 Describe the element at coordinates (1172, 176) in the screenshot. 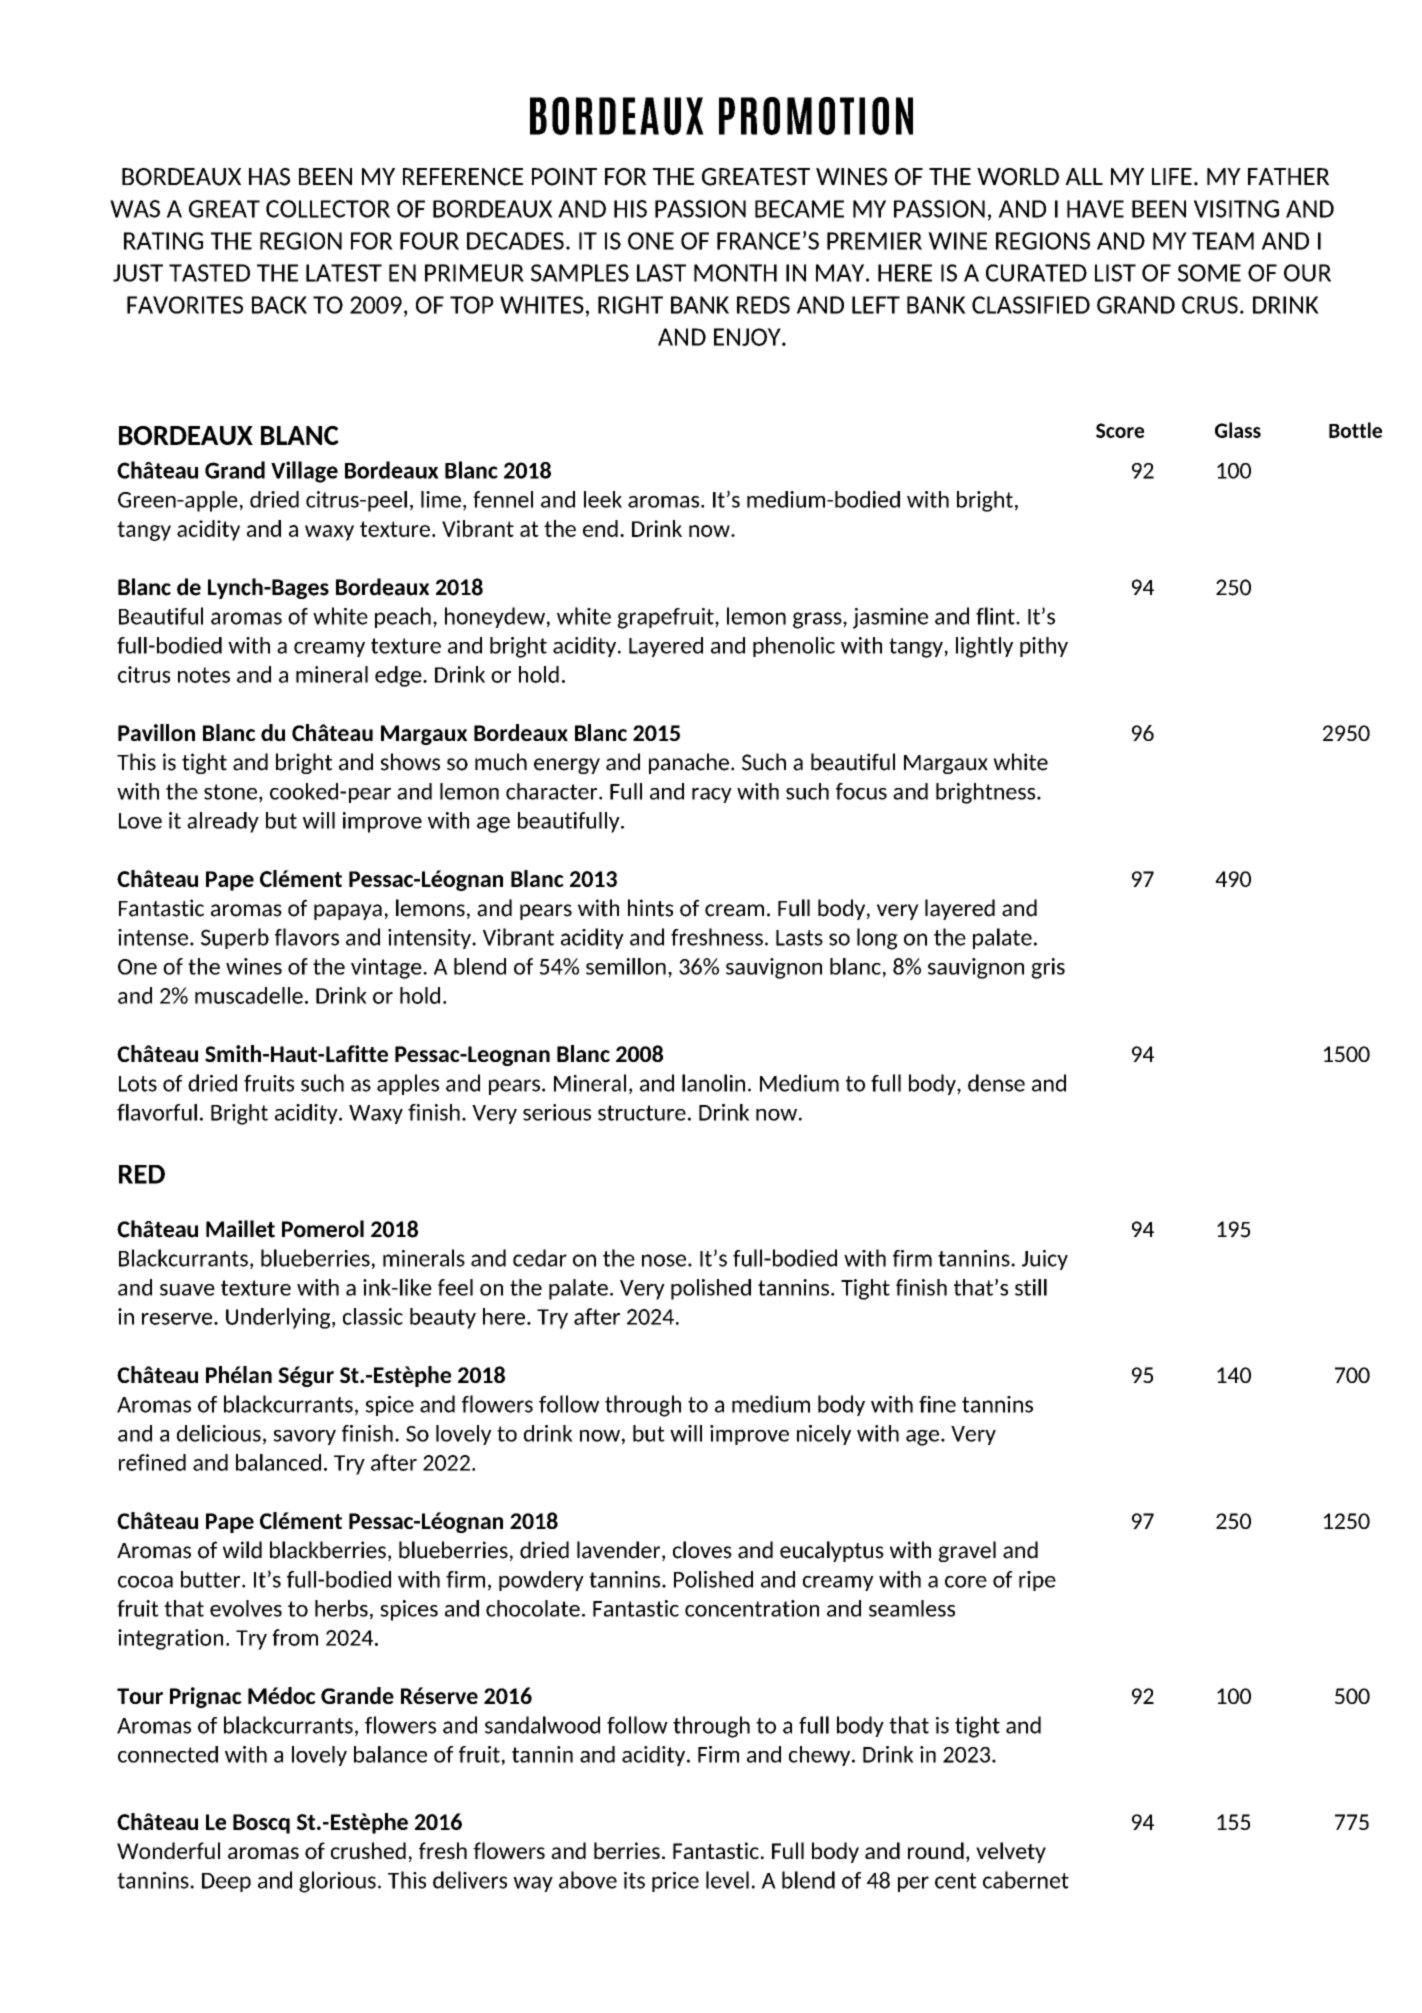

I see `LIFE` at that location.
